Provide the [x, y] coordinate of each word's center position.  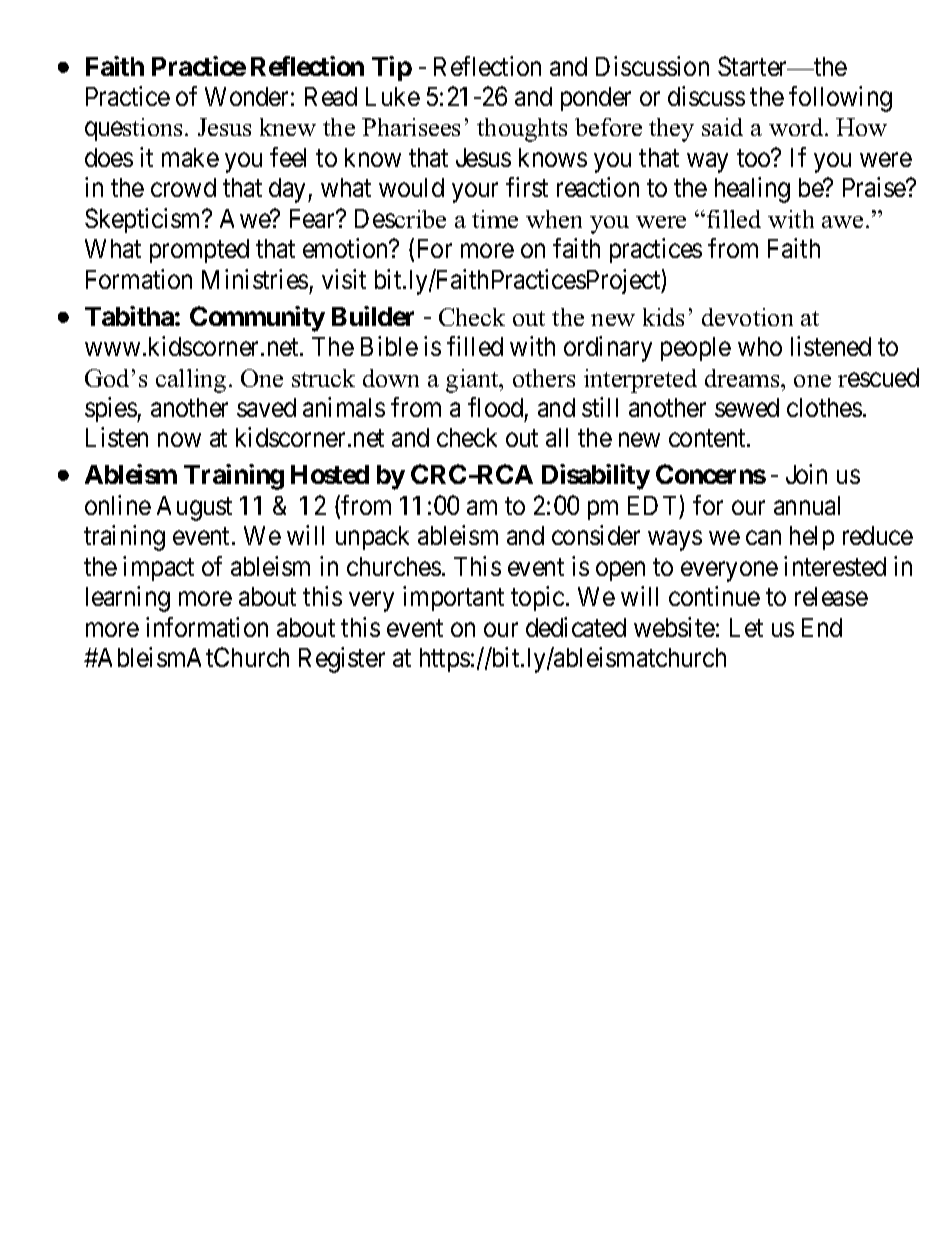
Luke [393, 96]
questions [133, 129]
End [822, 627]
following [840, 99]
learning [128, 599]
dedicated [576, 627]
